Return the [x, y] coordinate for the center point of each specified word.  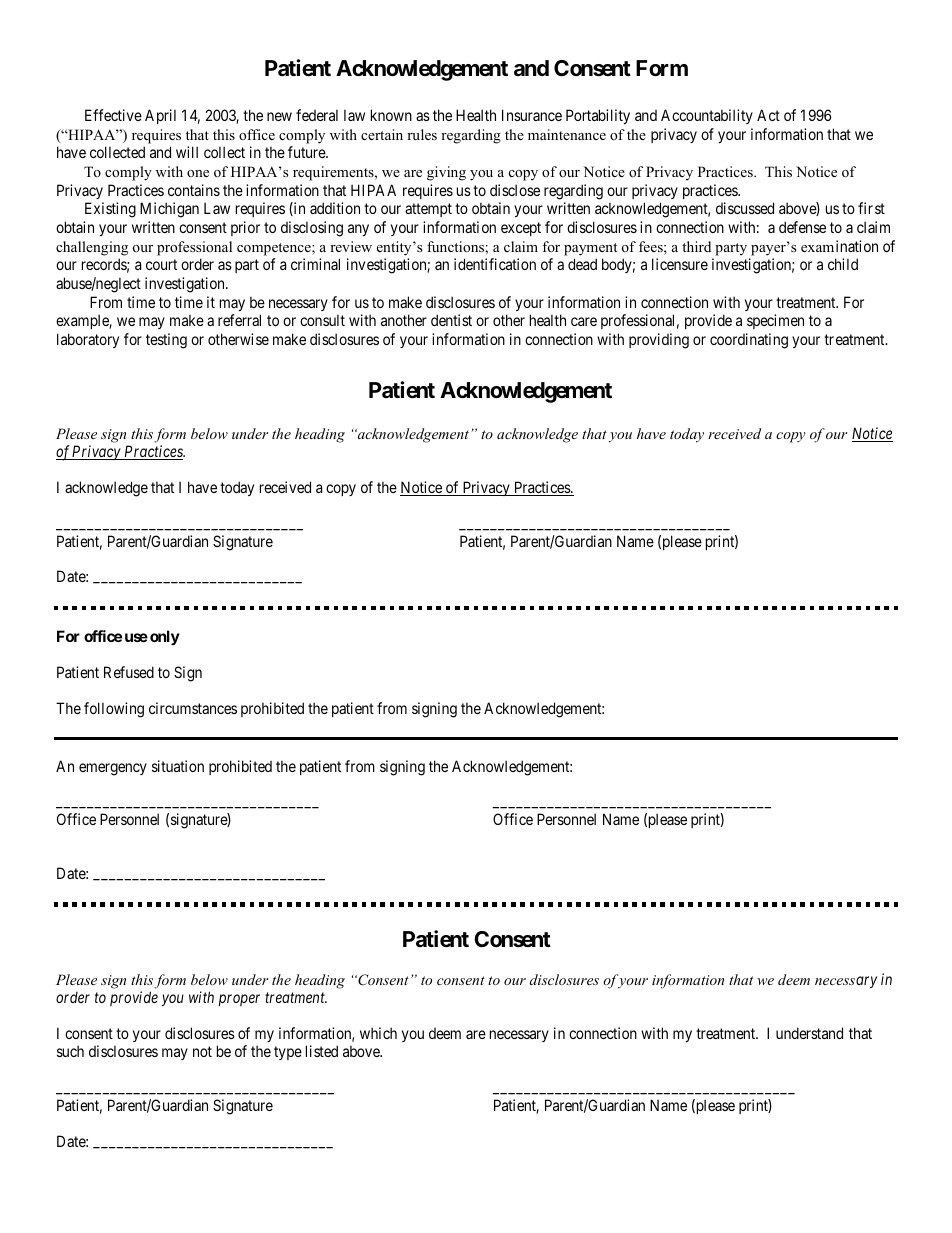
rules [422, 134]
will [187, 152]
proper [239, 1000]
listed [322, 1051]
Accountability [707, 116]
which [378, 1033]
